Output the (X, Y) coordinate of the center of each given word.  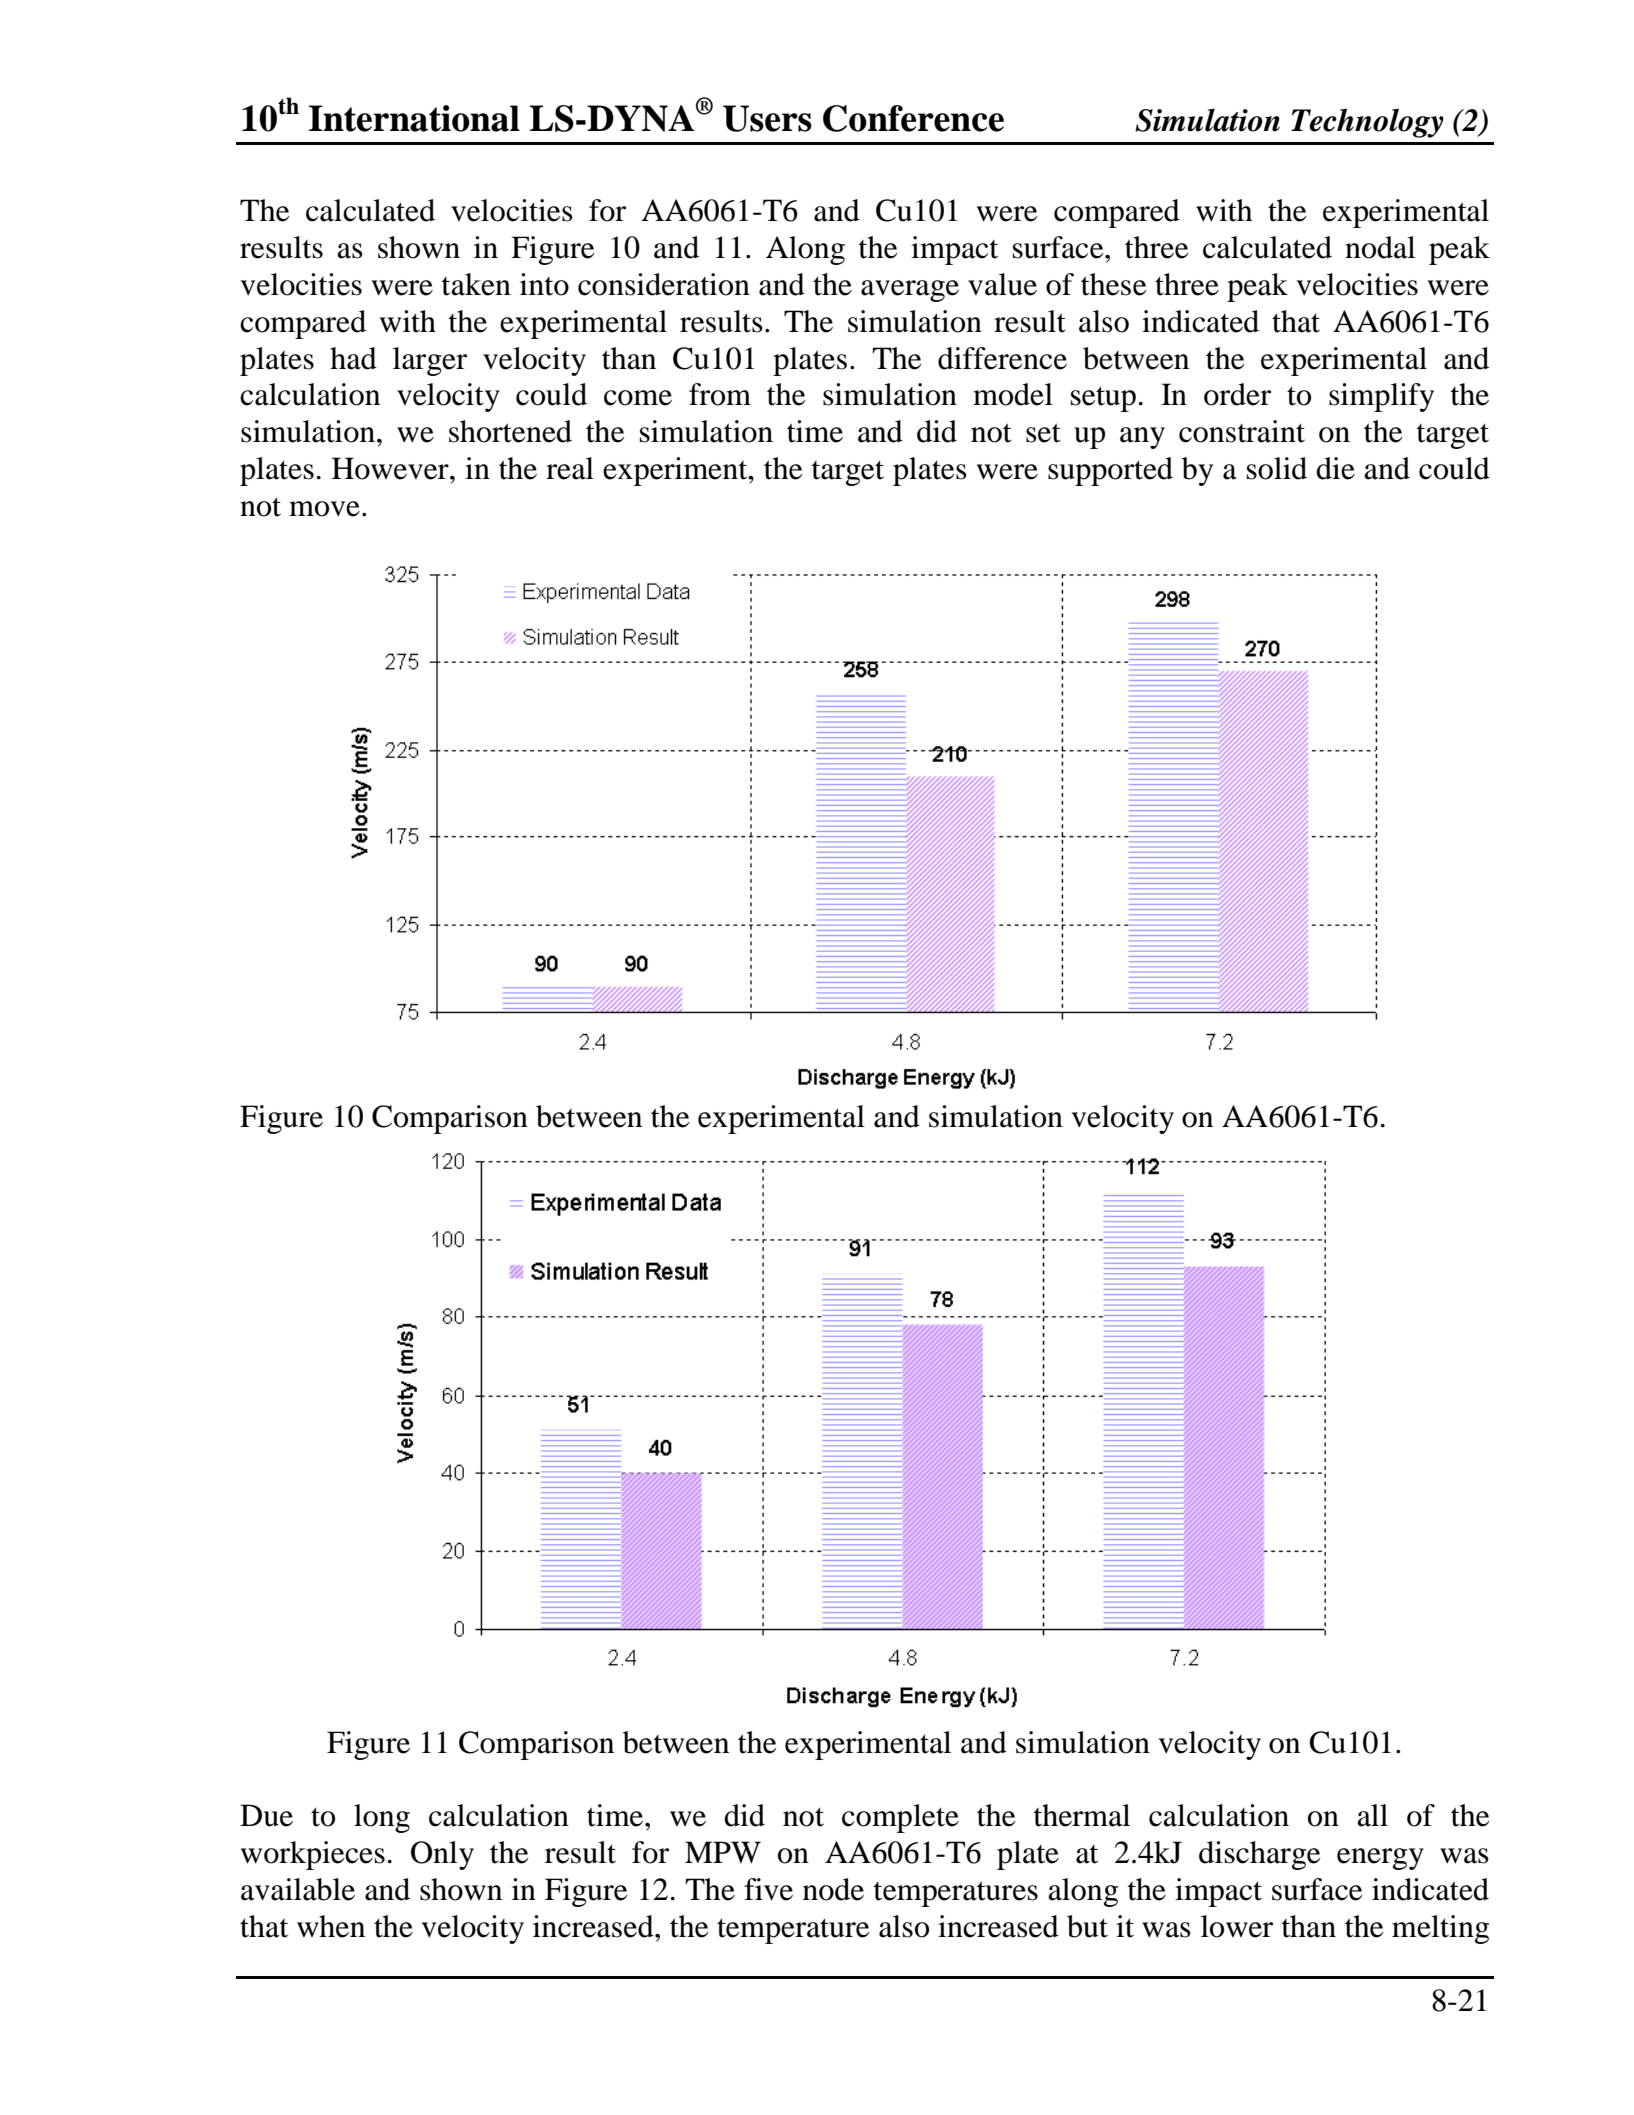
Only (442, 1855)
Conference (913, 118)
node (833, 1889)
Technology (1367, 123)
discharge (1259, 1855)
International (414, 118)
